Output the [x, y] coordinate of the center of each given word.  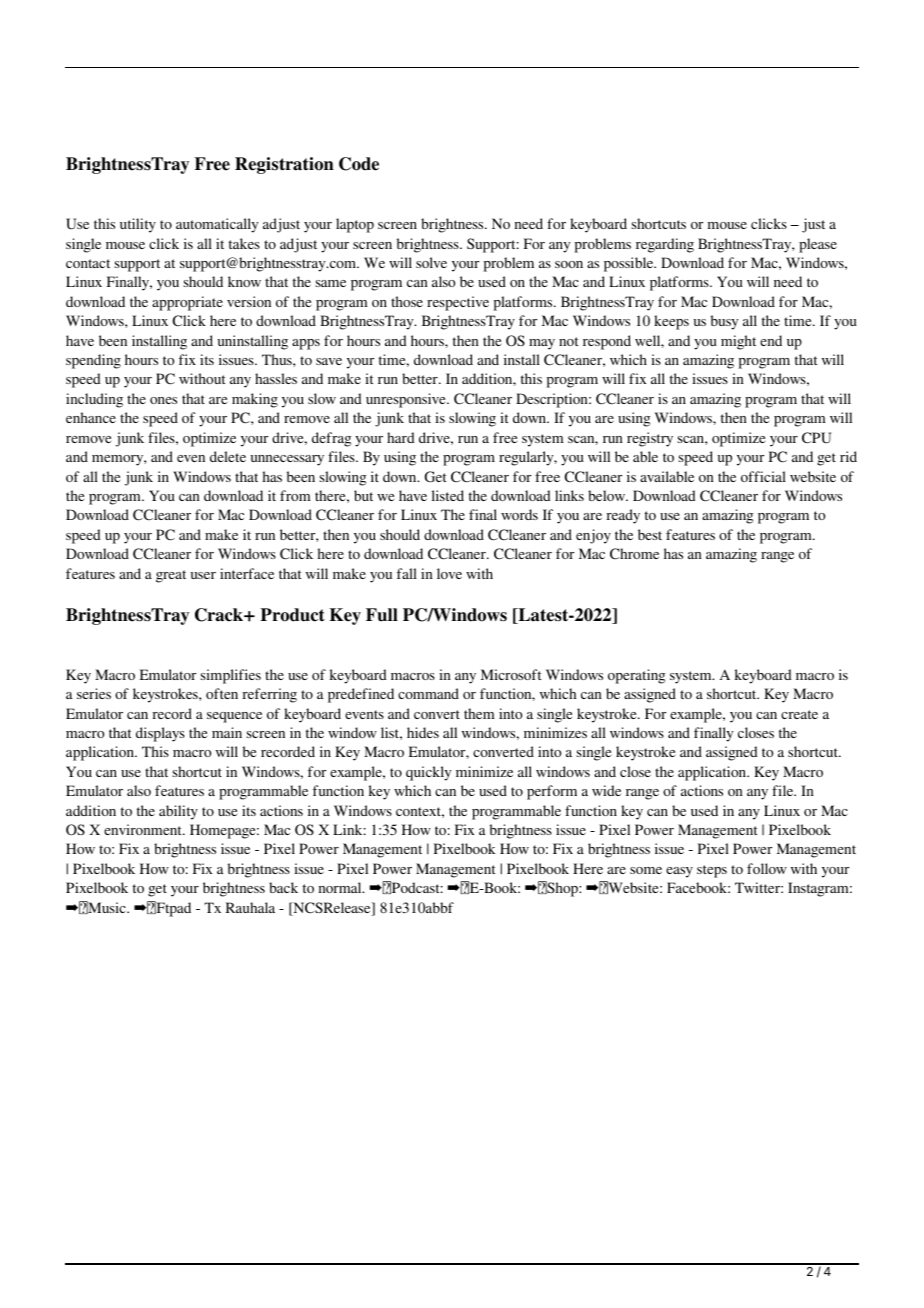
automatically [217, 225]
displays [160, 734]
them [479, 713]
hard [401, 437]
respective [458, 303]
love [449, 573]
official [763, 476]
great [171, 576]
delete [228, 456]
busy [724, 322]
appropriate [187, 303]
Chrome [634, 553]
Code [359, 164]
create [799, 714]
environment [144, 829]
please [818, 245]
